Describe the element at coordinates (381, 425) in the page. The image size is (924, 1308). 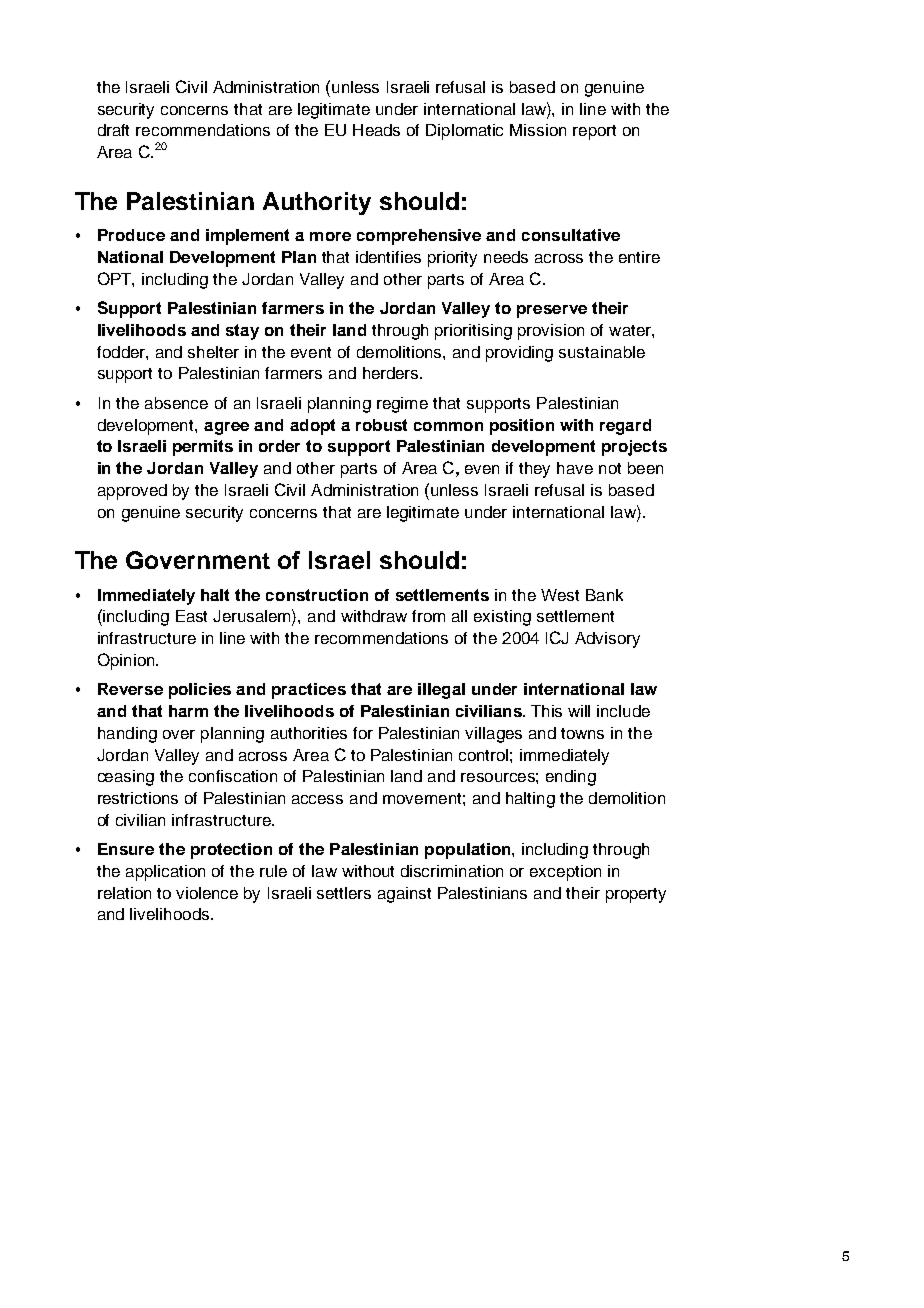
I see `robust` at that location.
